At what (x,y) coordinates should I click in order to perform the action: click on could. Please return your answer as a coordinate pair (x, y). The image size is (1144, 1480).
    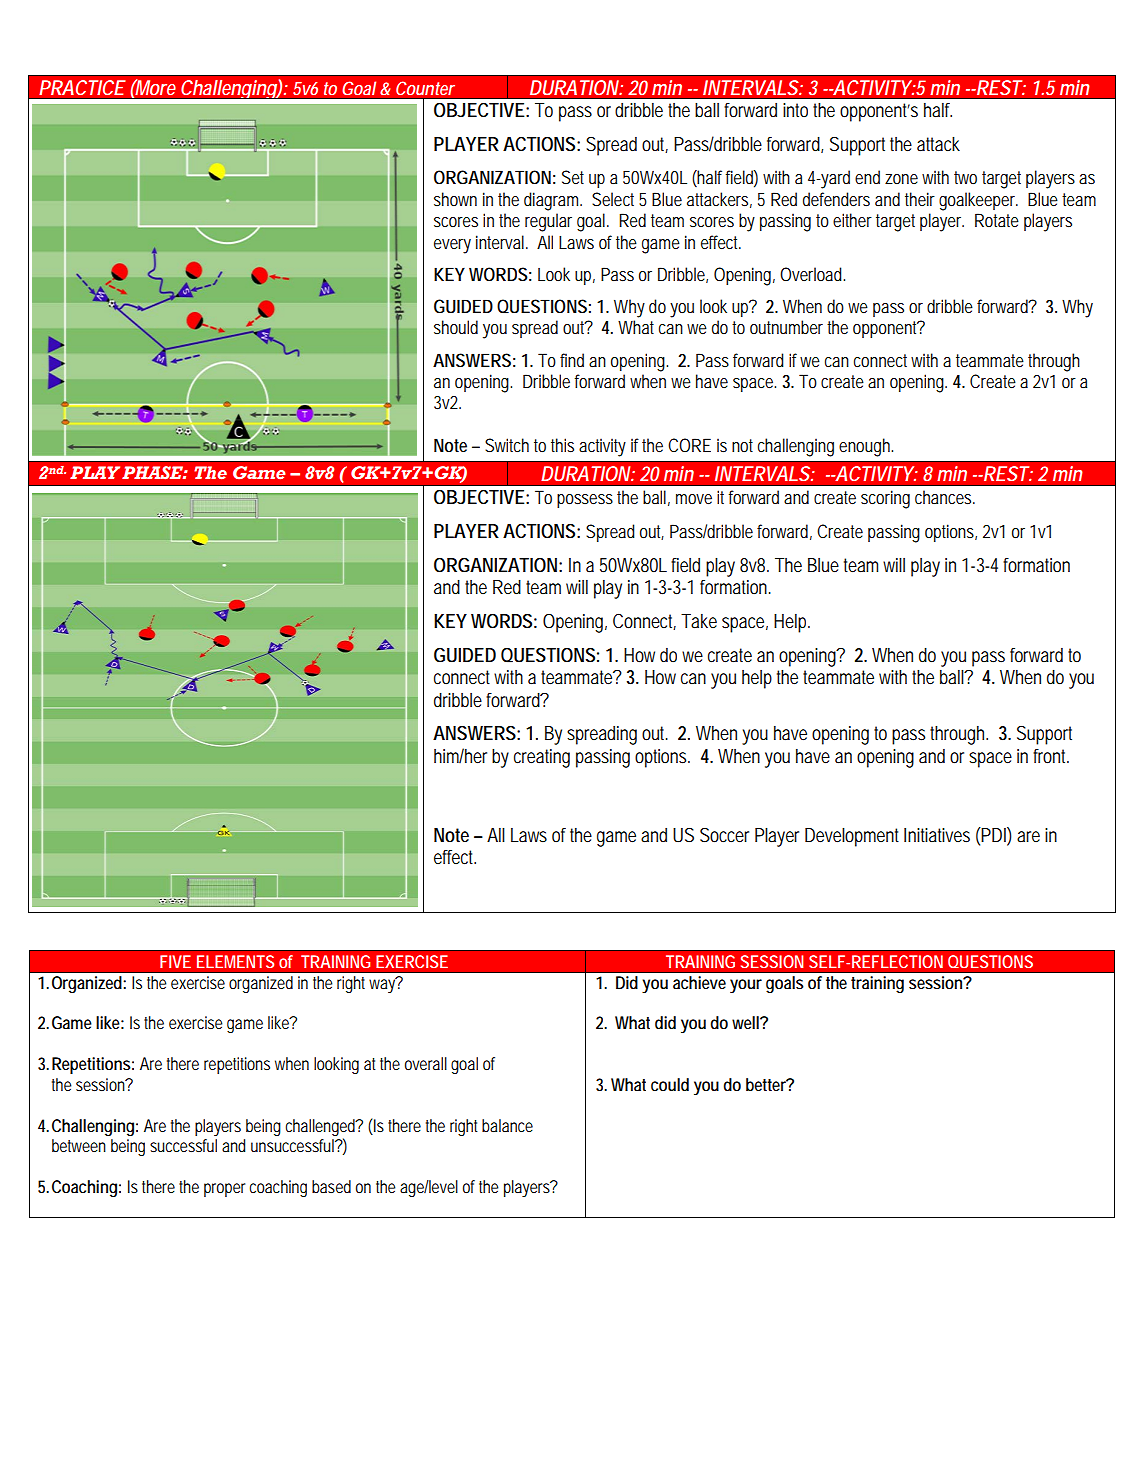
    Looking at the image, I should click on (670, 1084).
